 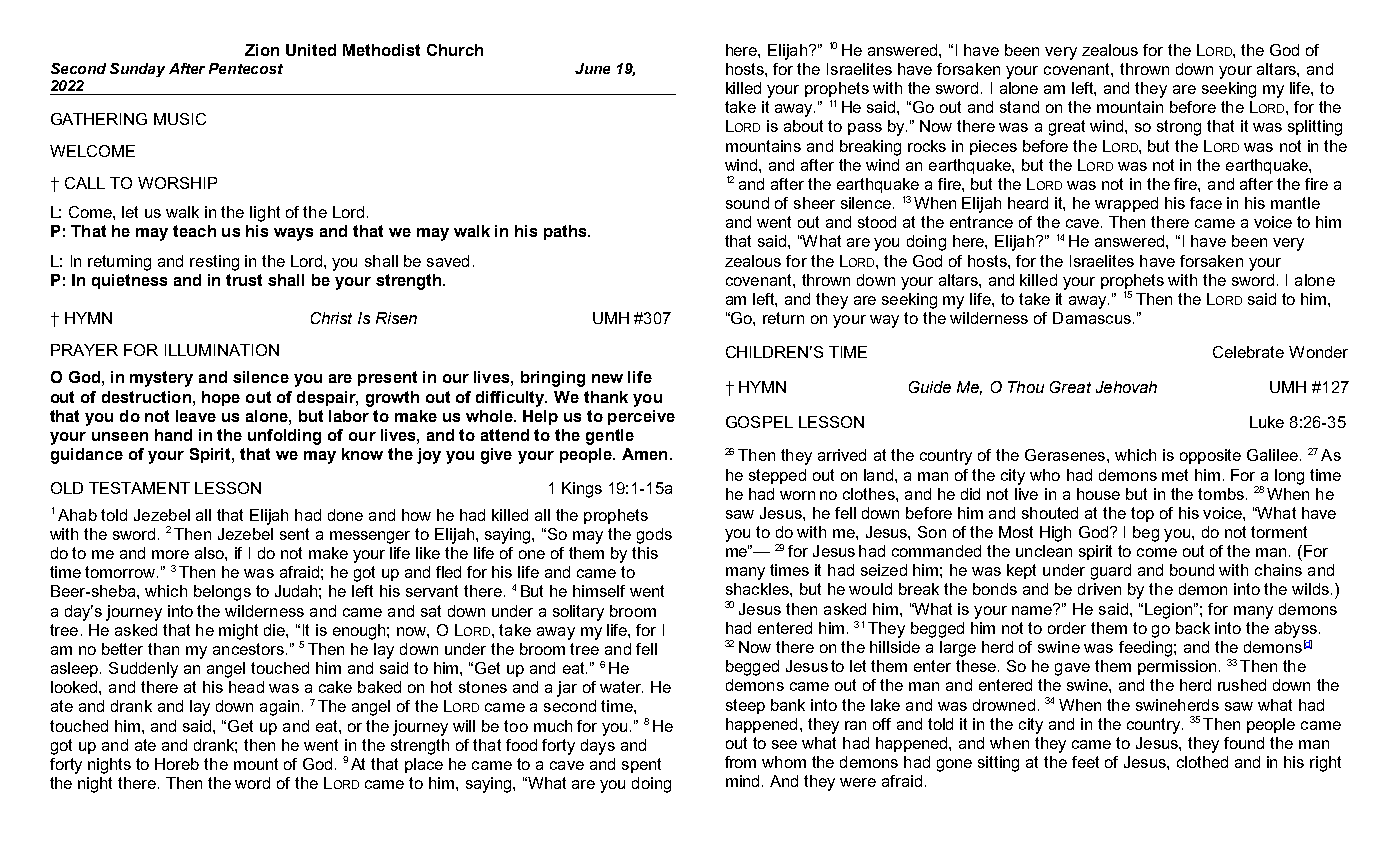 What do you see at coordinates (1179, 128) in the screenshot?
I see `strong` at bounding box center [1179, 128].
